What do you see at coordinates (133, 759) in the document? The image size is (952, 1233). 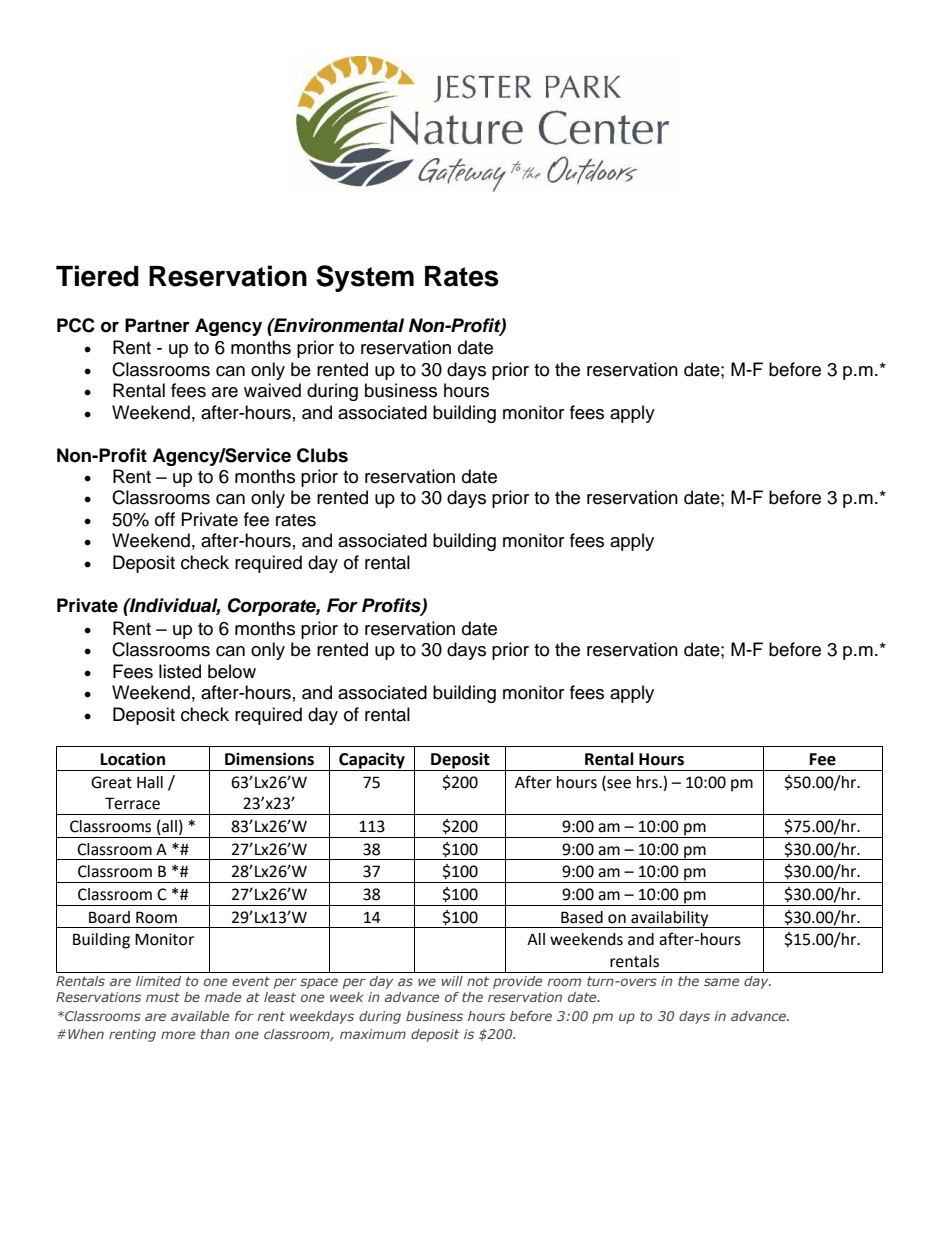 I see `Location` at bounding box center [133, 759].
